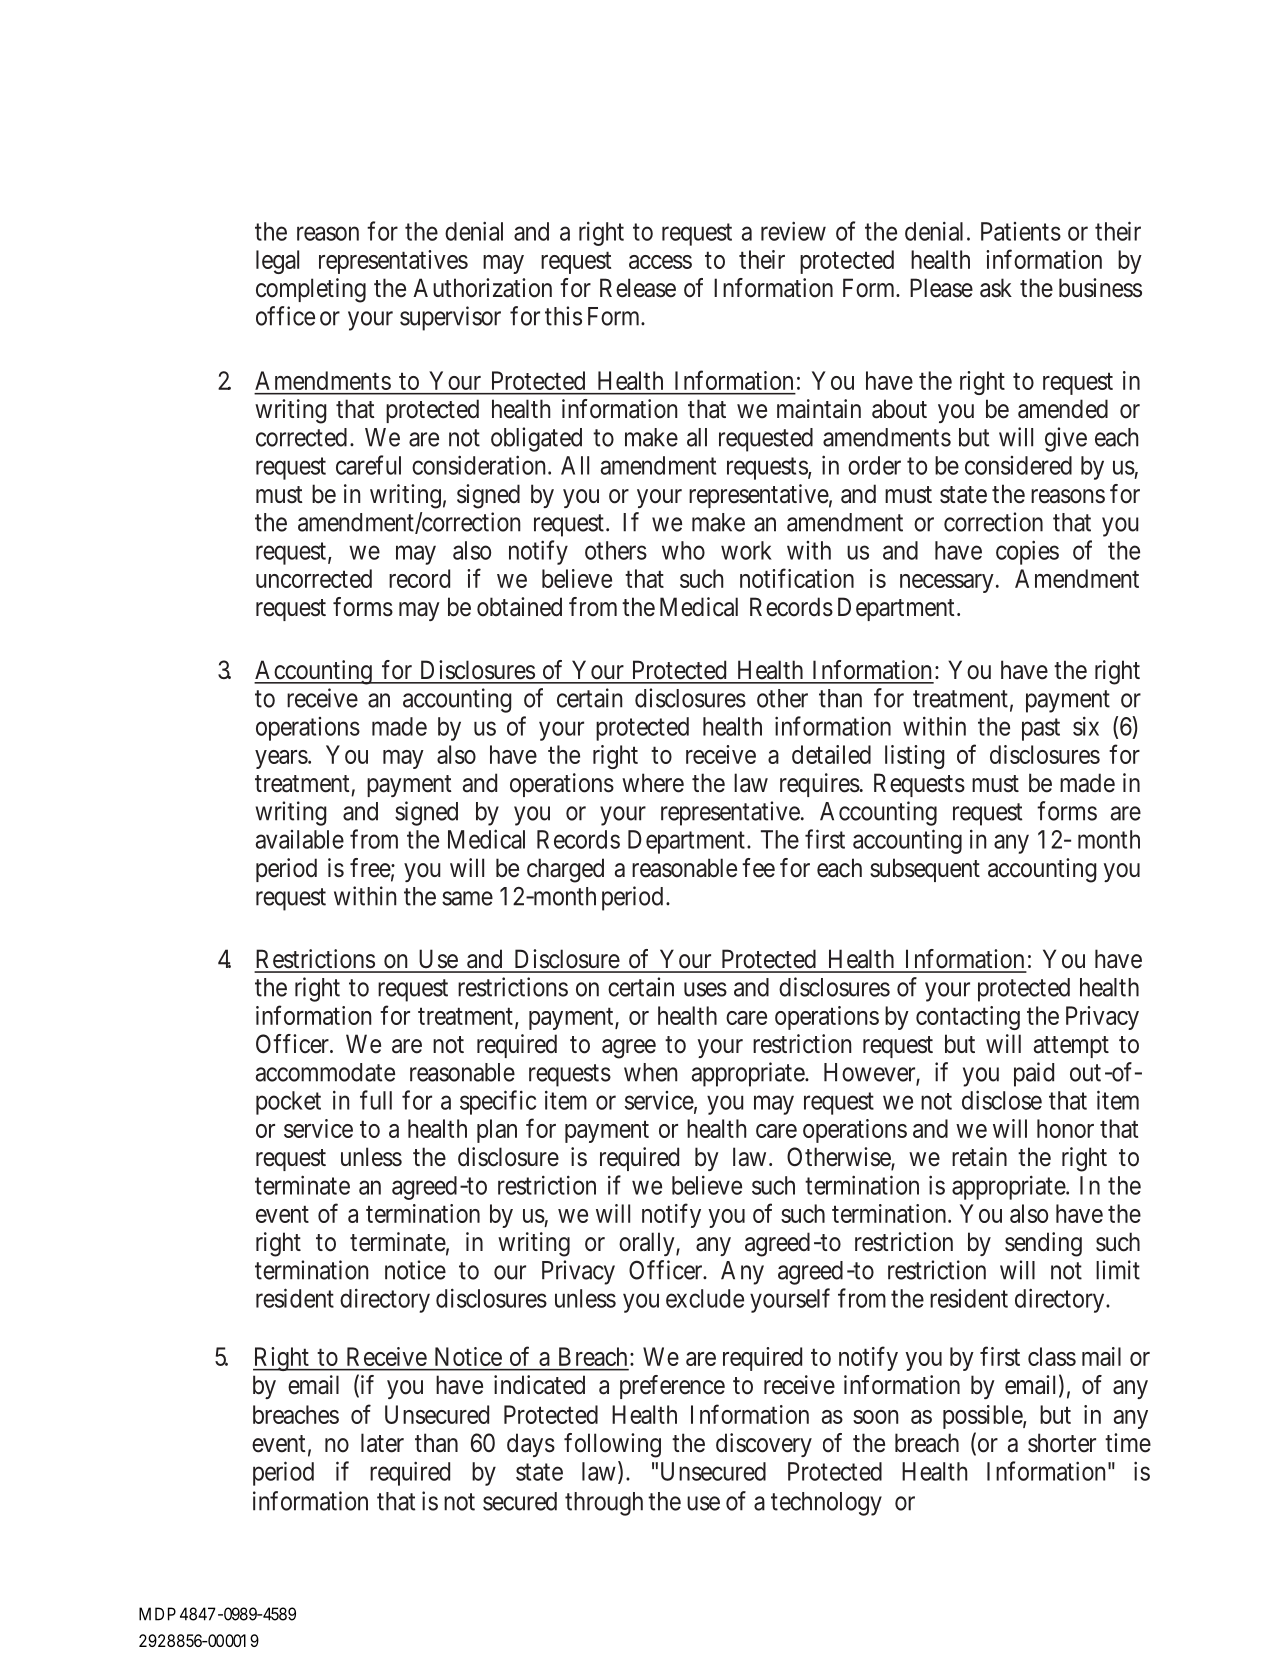  What do you see at coordinates (604, 1504) in the page?
I see `through` at bounding box center [604, 1504].
